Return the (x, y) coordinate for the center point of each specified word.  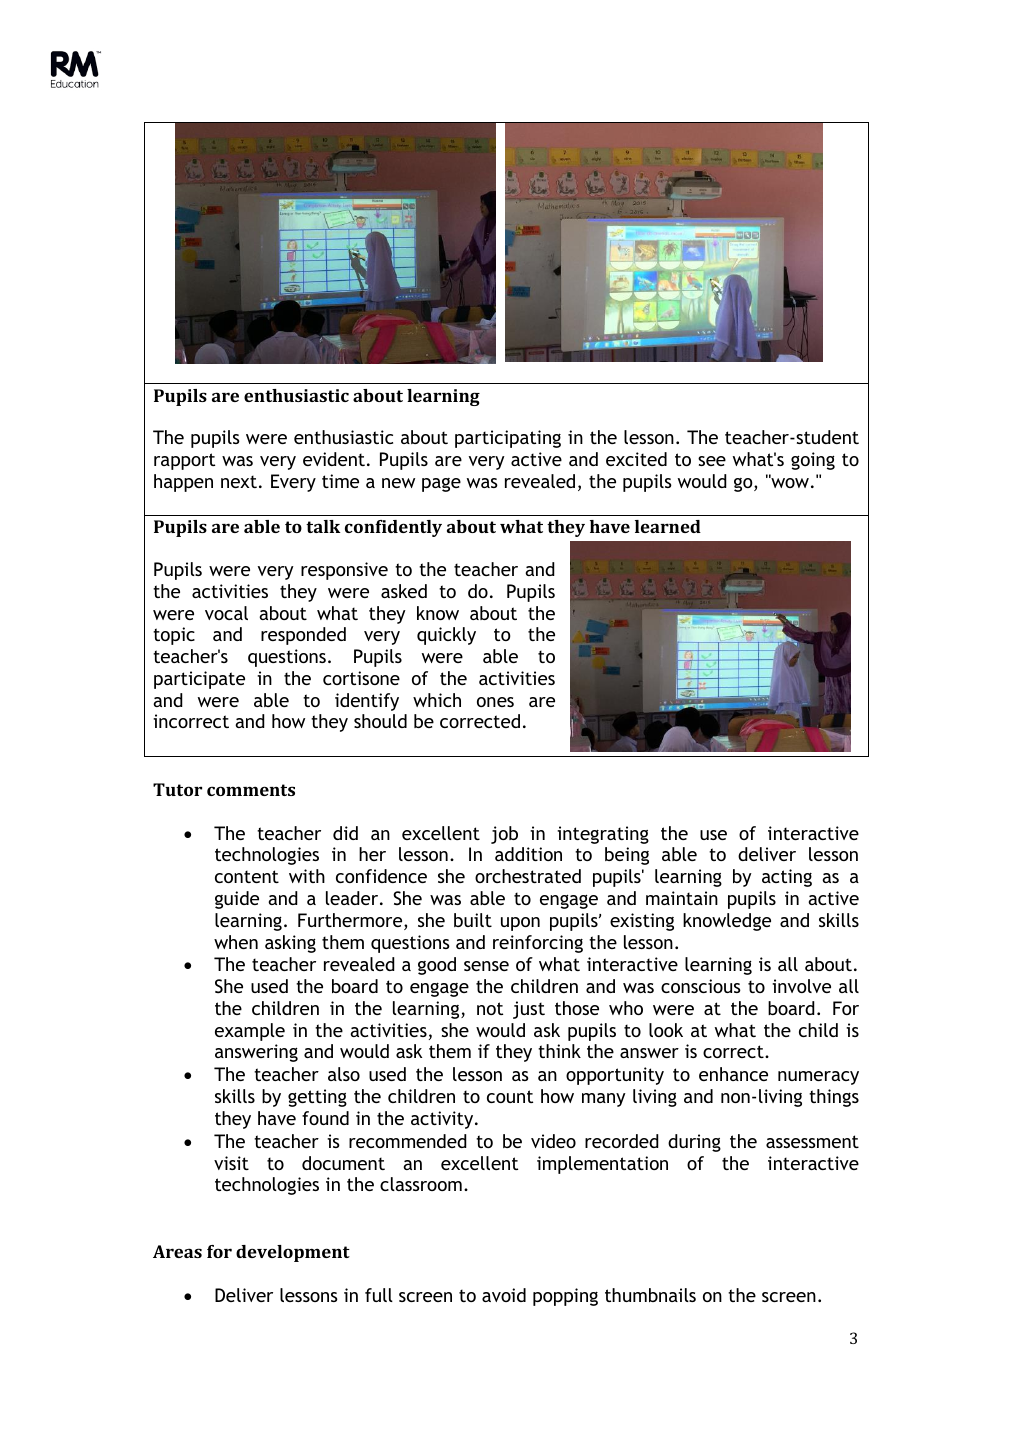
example (250, 1032)
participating (508, 439)
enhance (733, 1074)
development (293, 1253)
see (712, 461)
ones (495, 702)
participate (199, 680)
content (247, 876)
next (239, 481)
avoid (504, 1295)
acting (787, 878)
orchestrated (528, 876)
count (510, 1096)
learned (668, 526)
